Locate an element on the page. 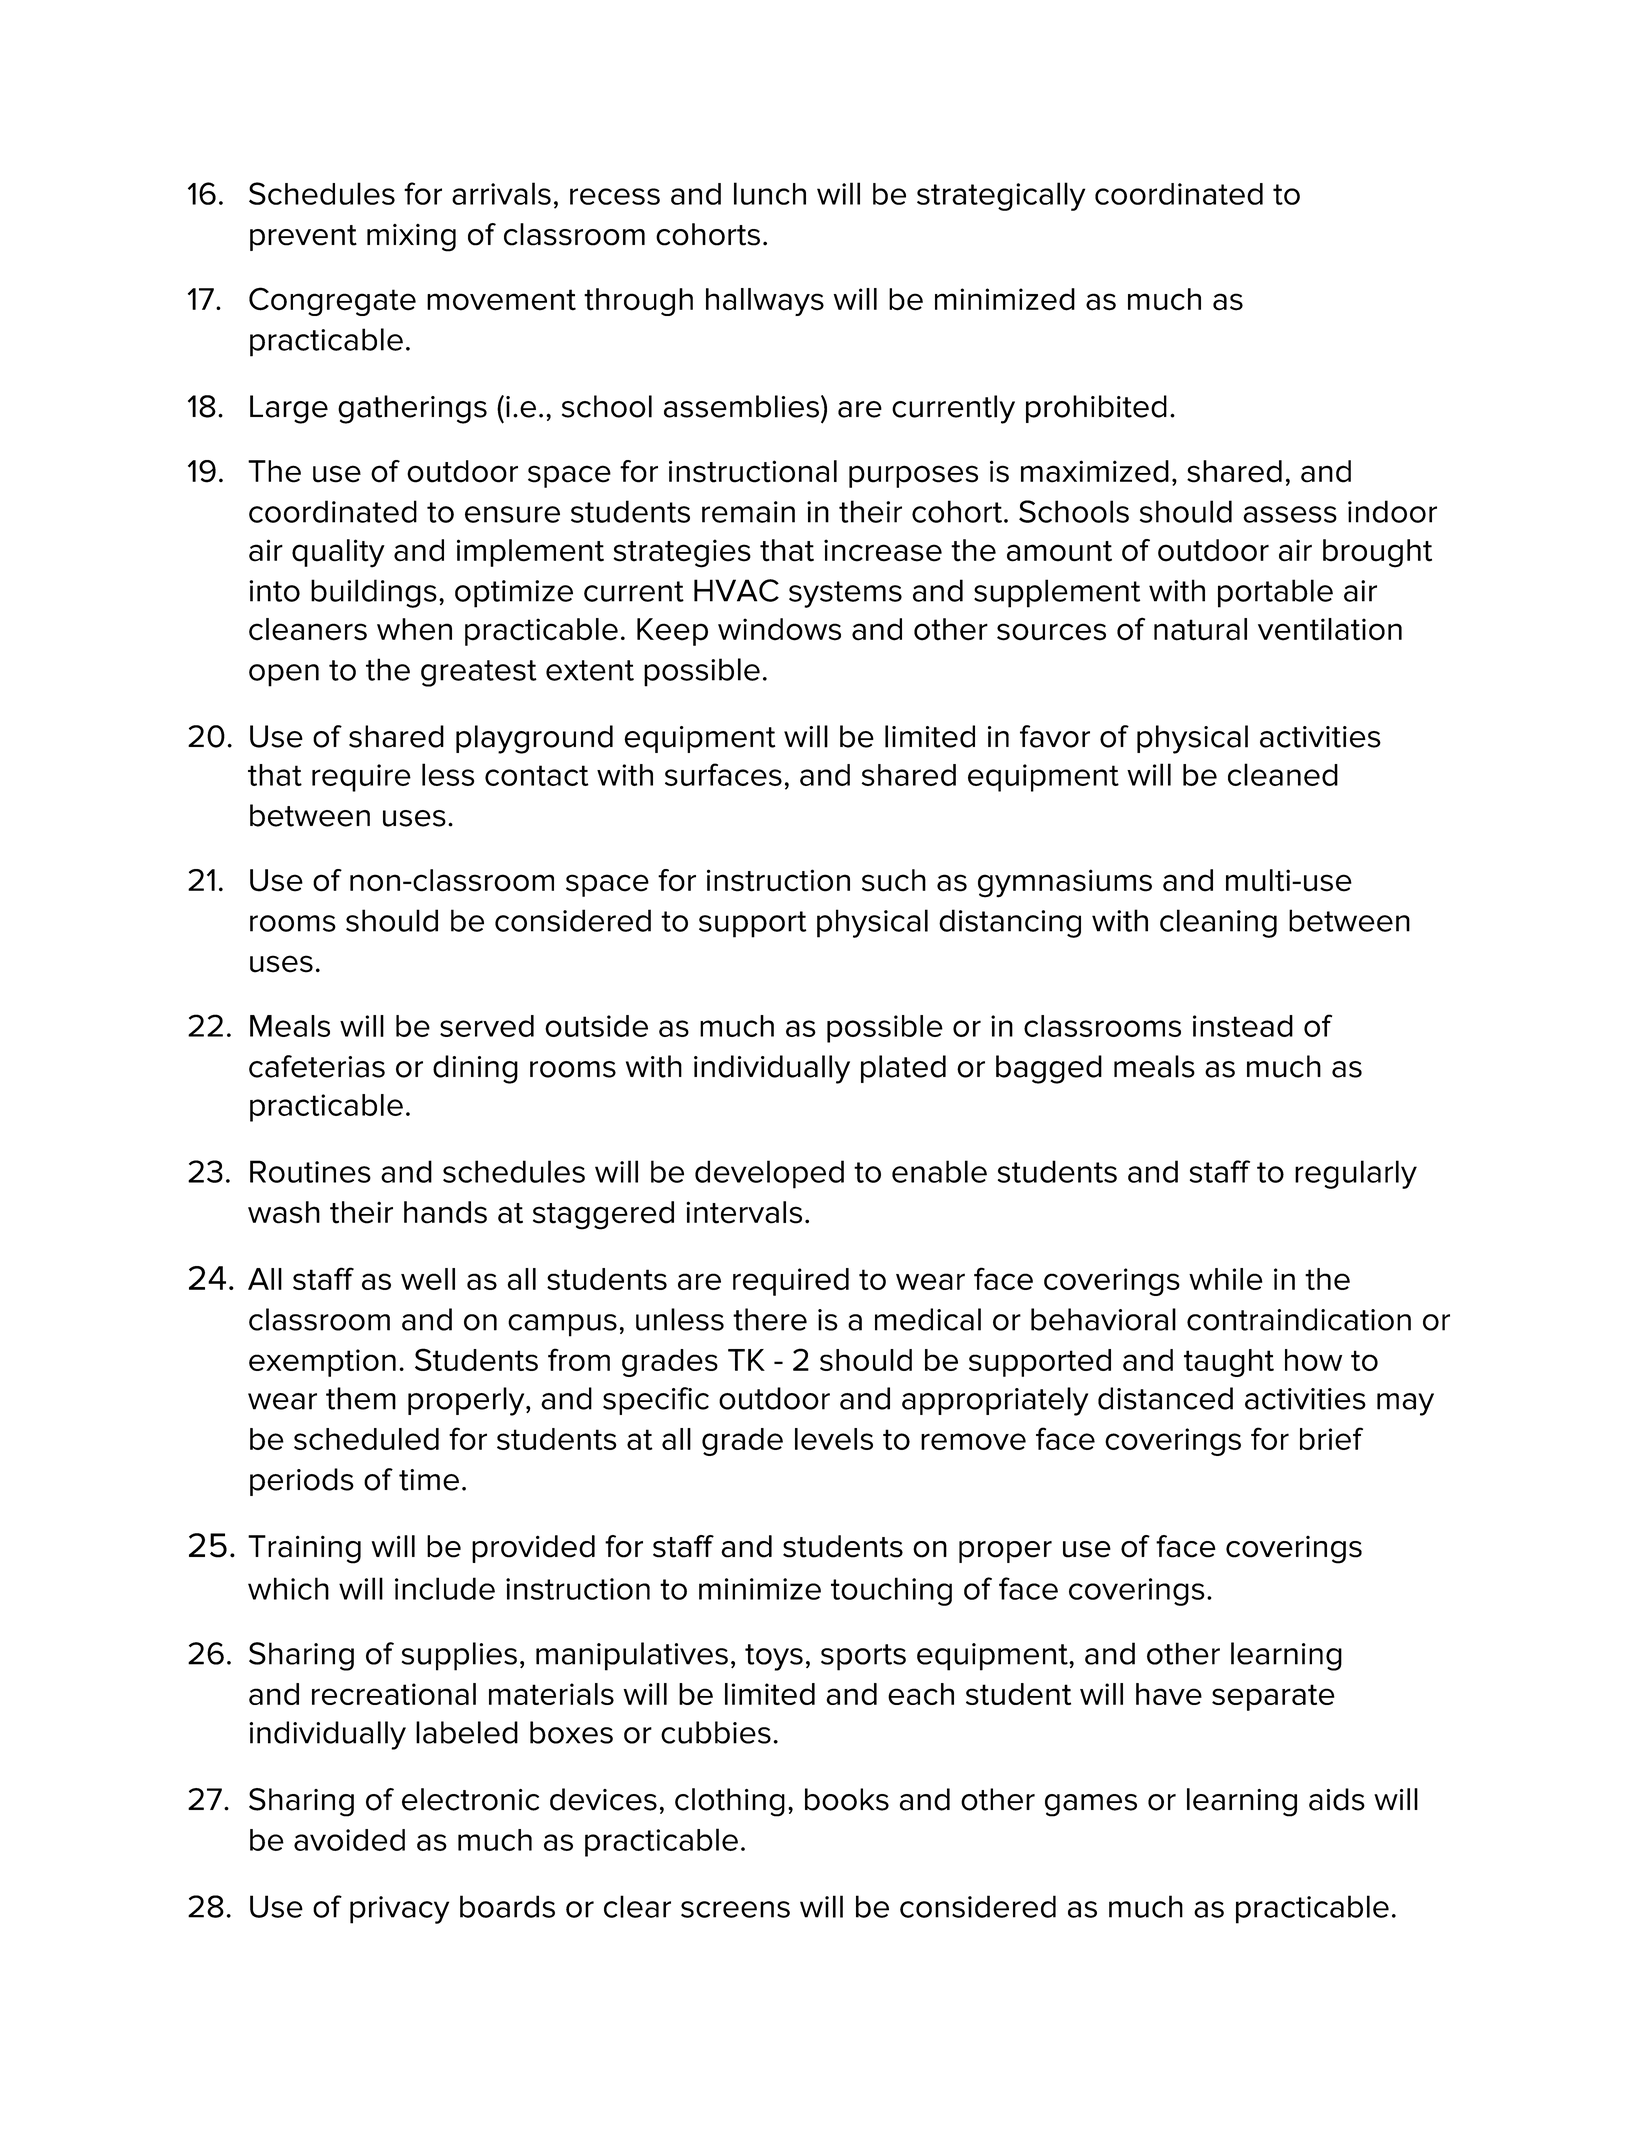 The height and width of the image is (2138, 1652). mixing is located at coordinates (411, 238).
